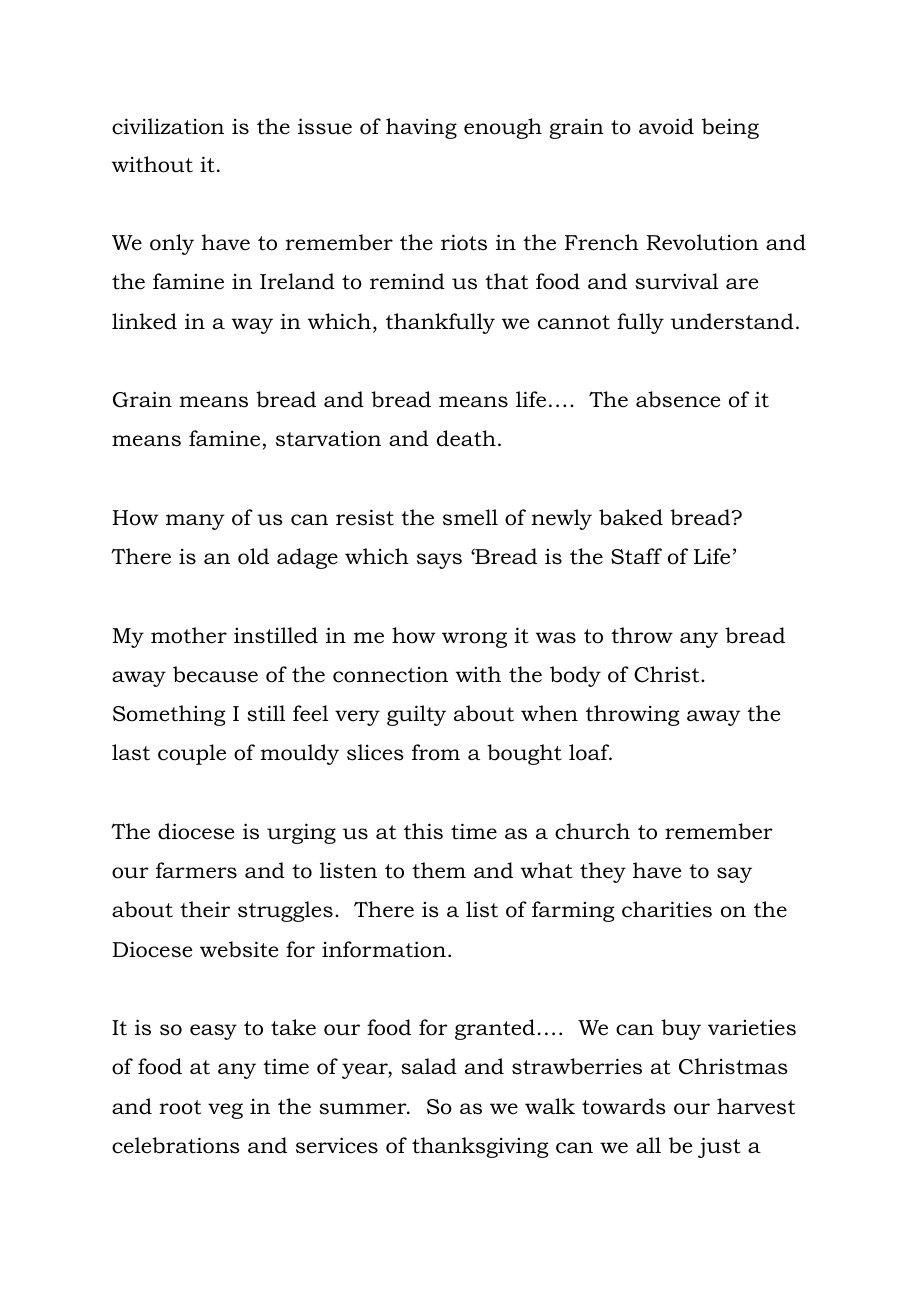 The width and height of the image is (924, 1308). Describe the element at coordinates (168, 126) in the image. I see `civilization` at that location.
